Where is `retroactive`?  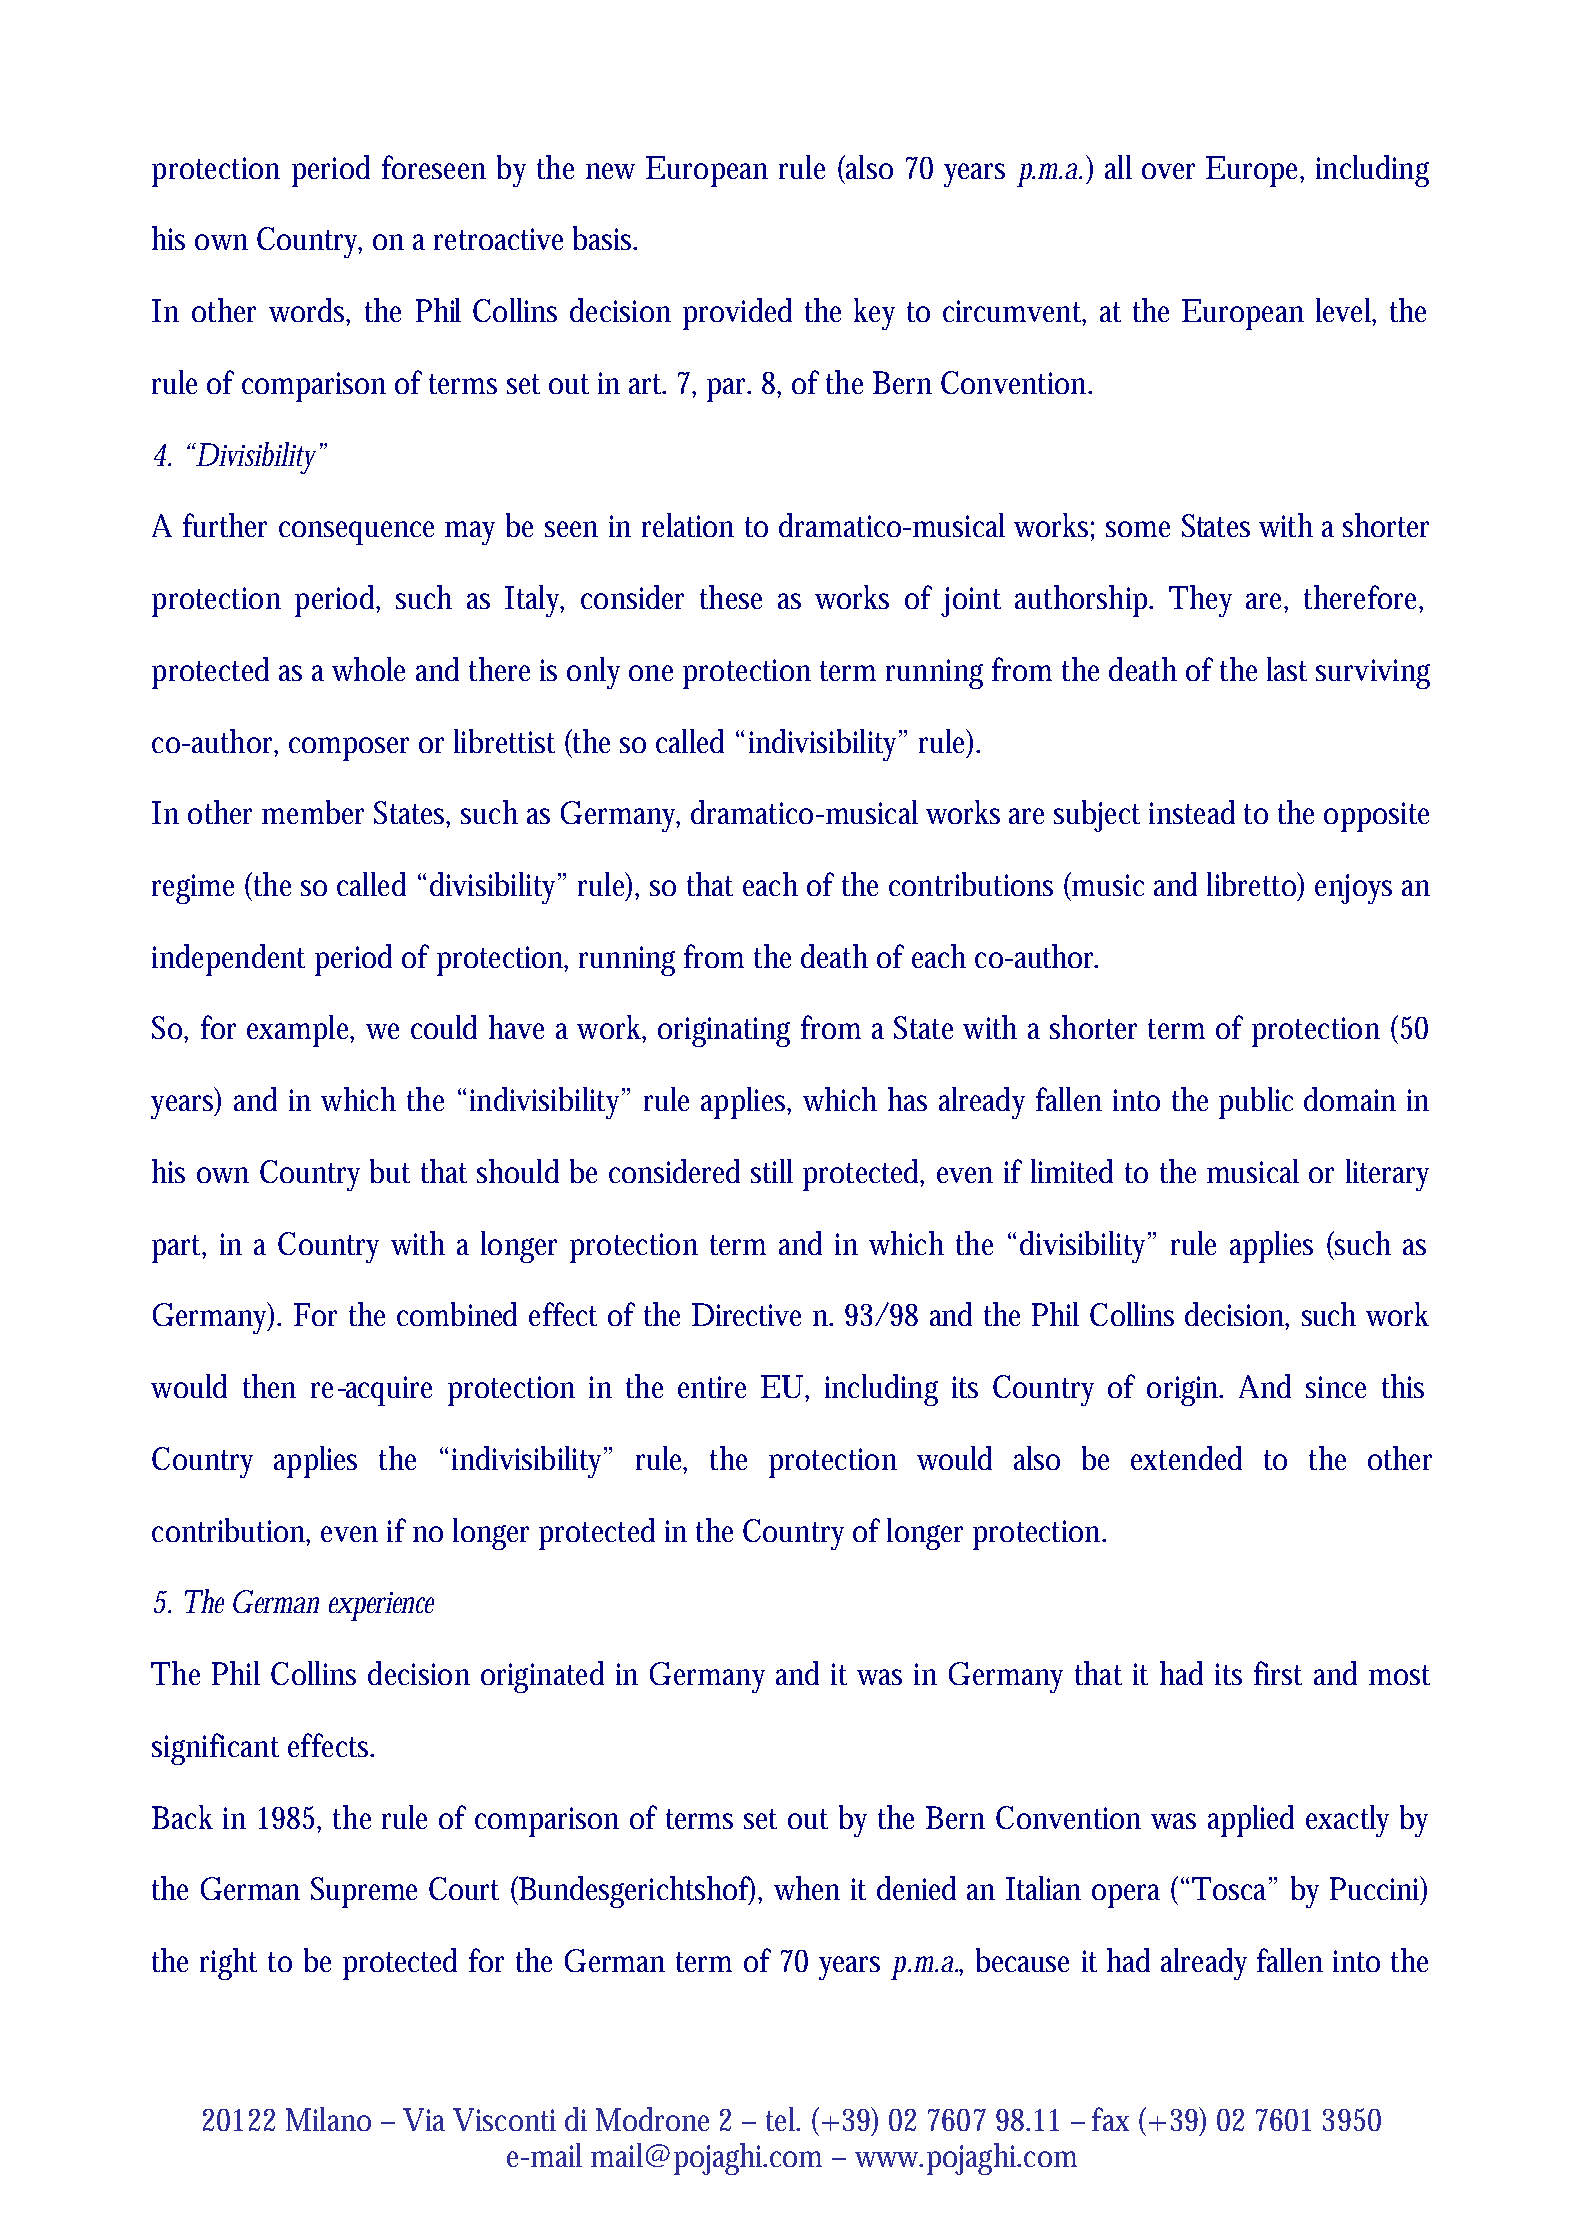
retroactive is located at coordinates (498, 239).
